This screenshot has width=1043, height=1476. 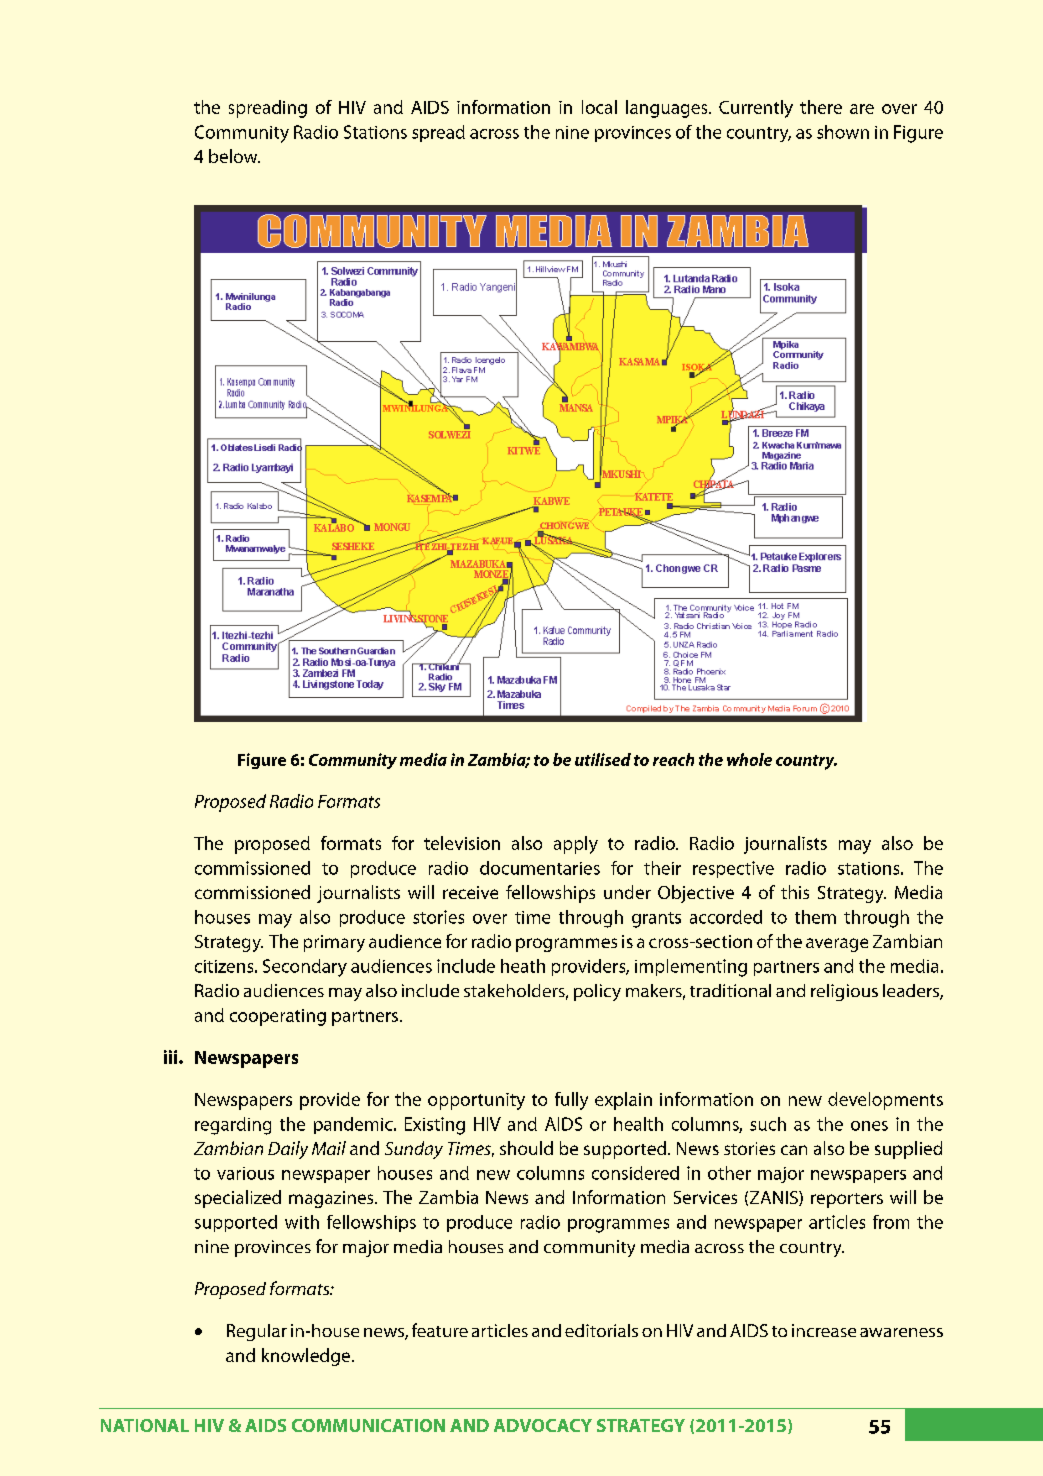 What do you see at coordinates (234, 156) in the screenshot?
I see `below` at bounding box center [234, 156].
